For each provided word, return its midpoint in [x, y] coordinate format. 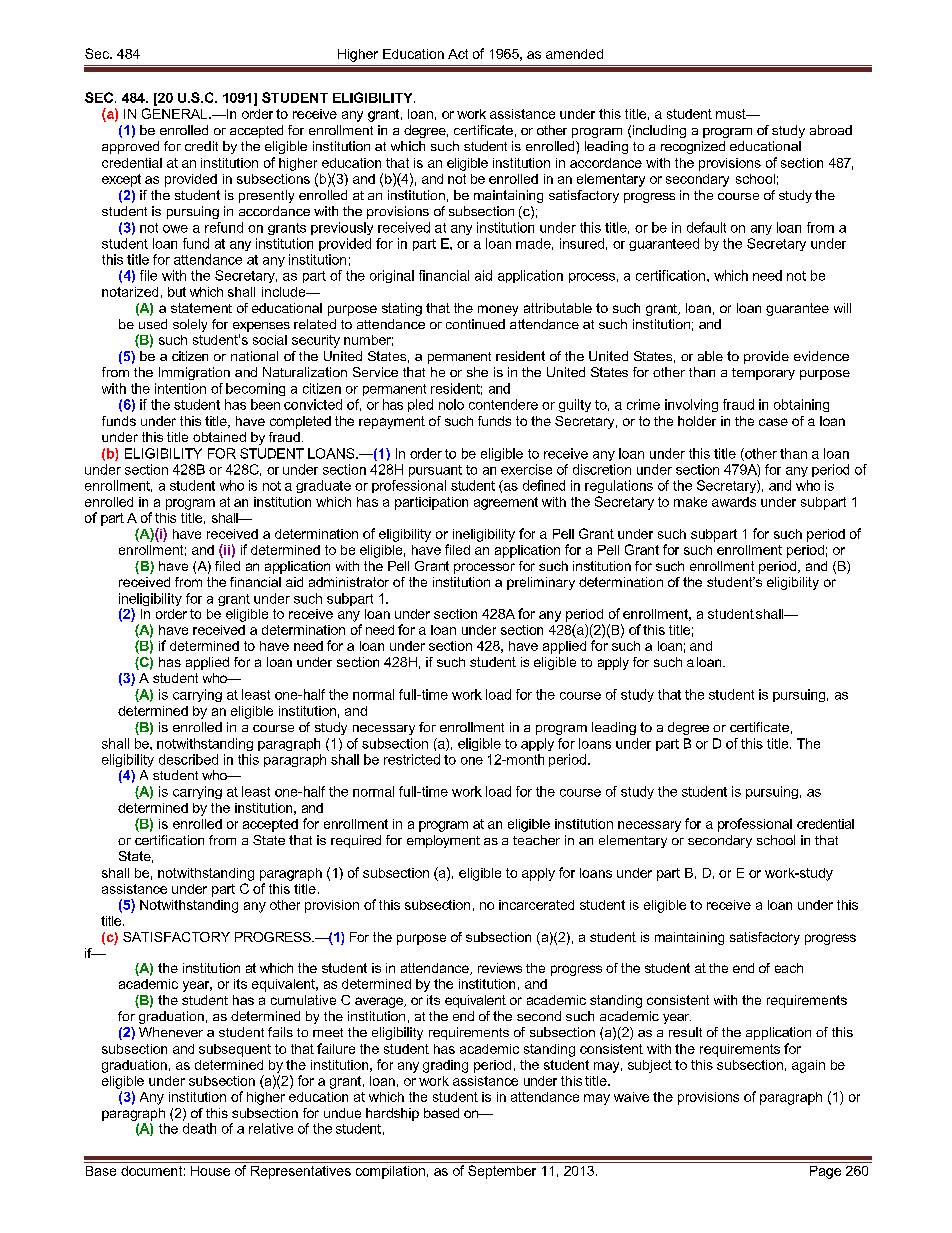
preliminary [541, 583]
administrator [349, 582]
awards [734, 502]
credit [201, 146]
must [732, 114]
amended [574, 54]
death [199, 1128]
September [502, 1172]
